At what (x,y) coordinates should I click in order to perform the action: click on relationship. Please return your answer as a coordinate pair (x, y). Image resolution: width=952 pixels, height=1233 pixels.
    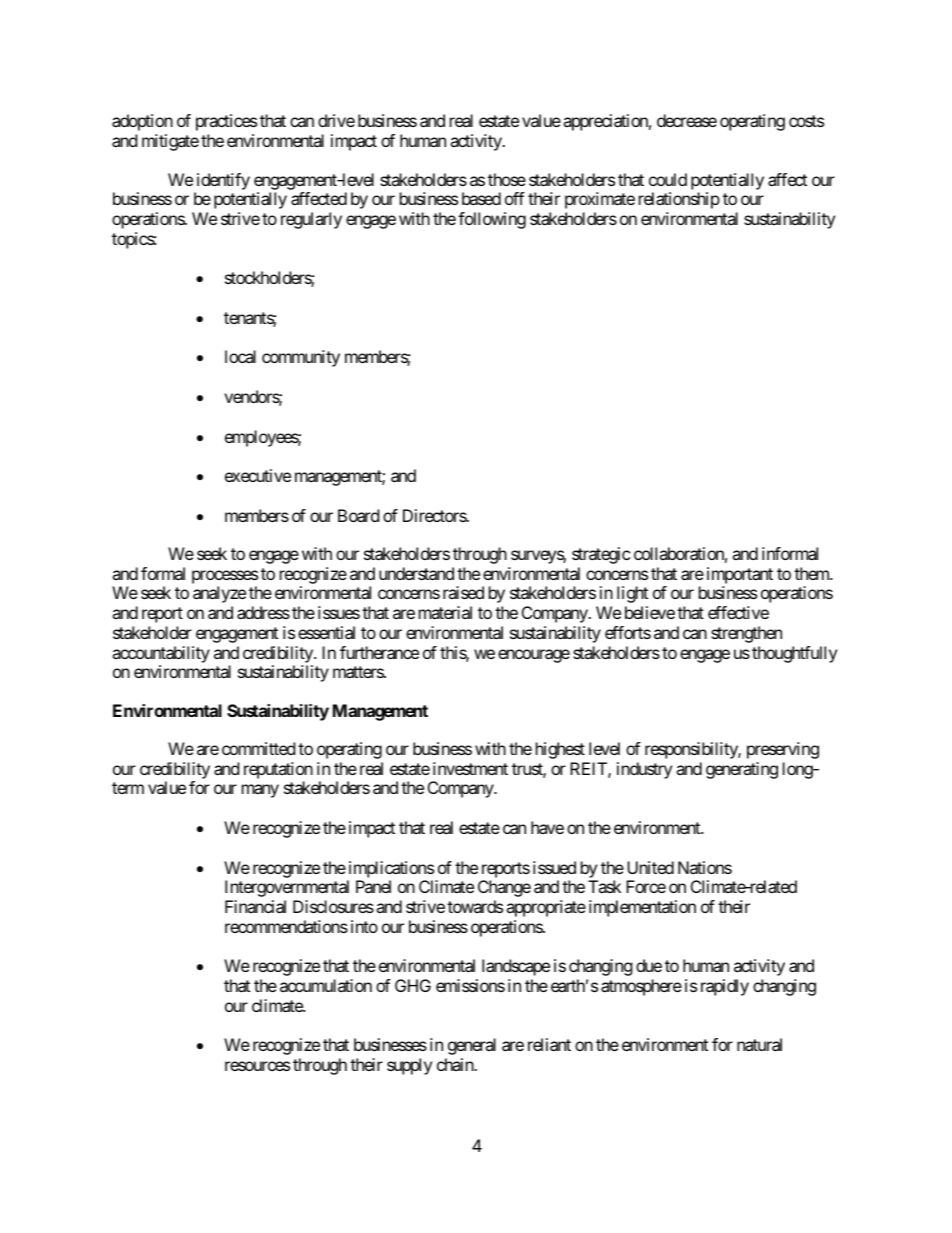
    Looking at the image, I should click on (679, 200).
